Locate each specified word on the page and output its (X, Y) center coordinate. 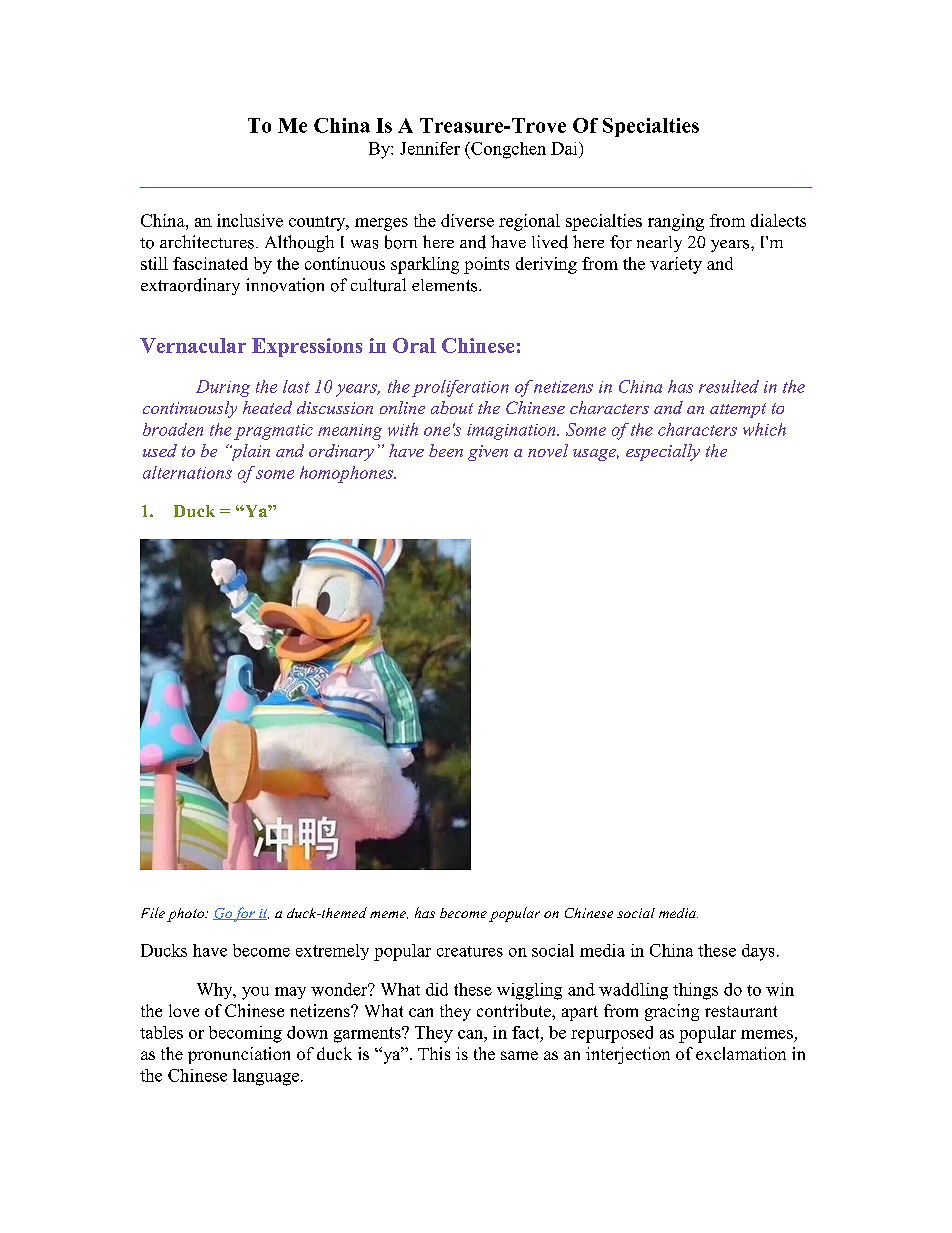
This (434, 1053)
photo (186, 915)
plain (249, 452)
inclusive (250, 220)
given (488, 453)
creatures (470, 951)
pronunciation (239, 1055)
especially (663, 452)
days (758, 952)
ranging (676, 222)
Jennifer (430, 148)
